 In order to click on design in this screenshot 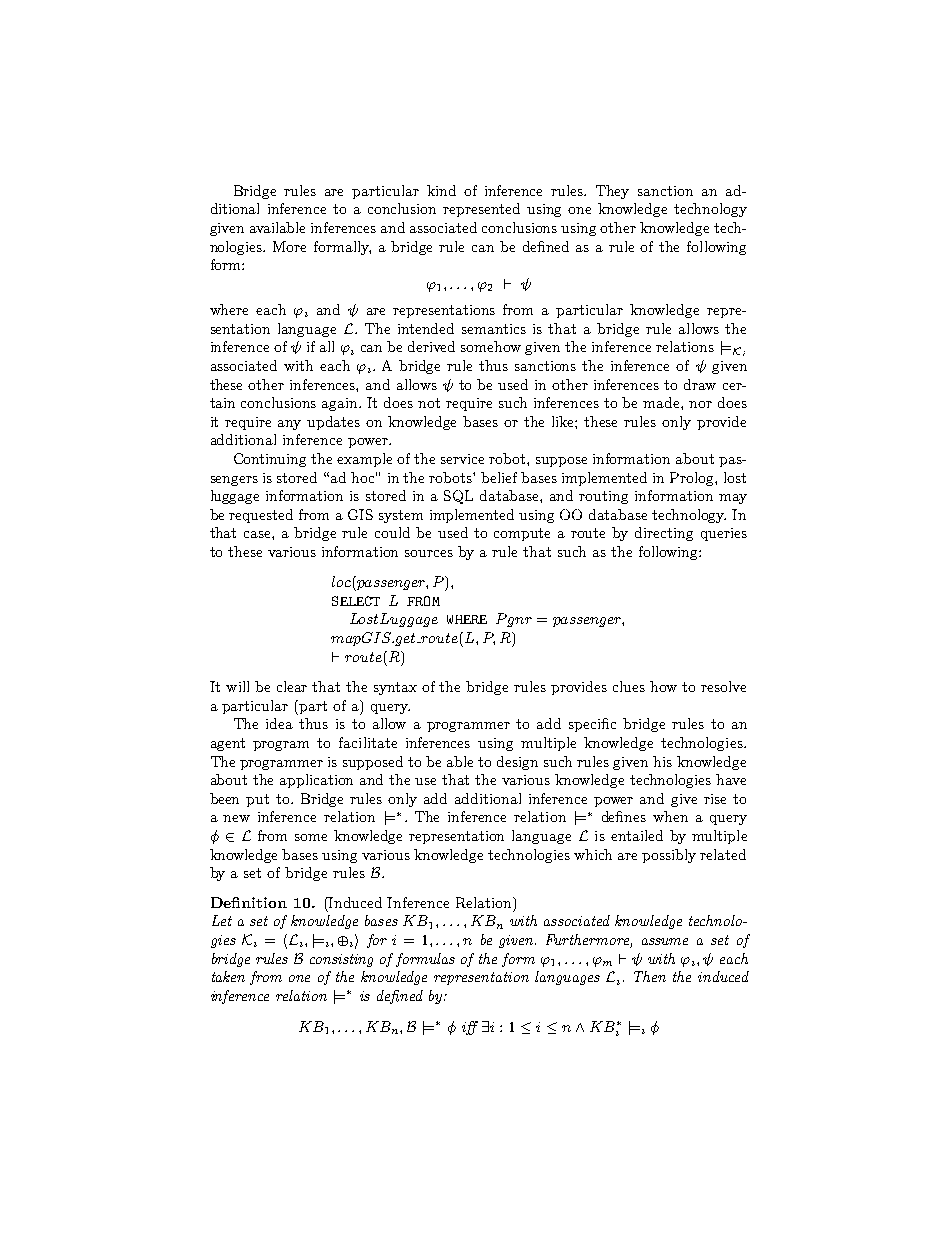, I will do `click(517, 763)`.
